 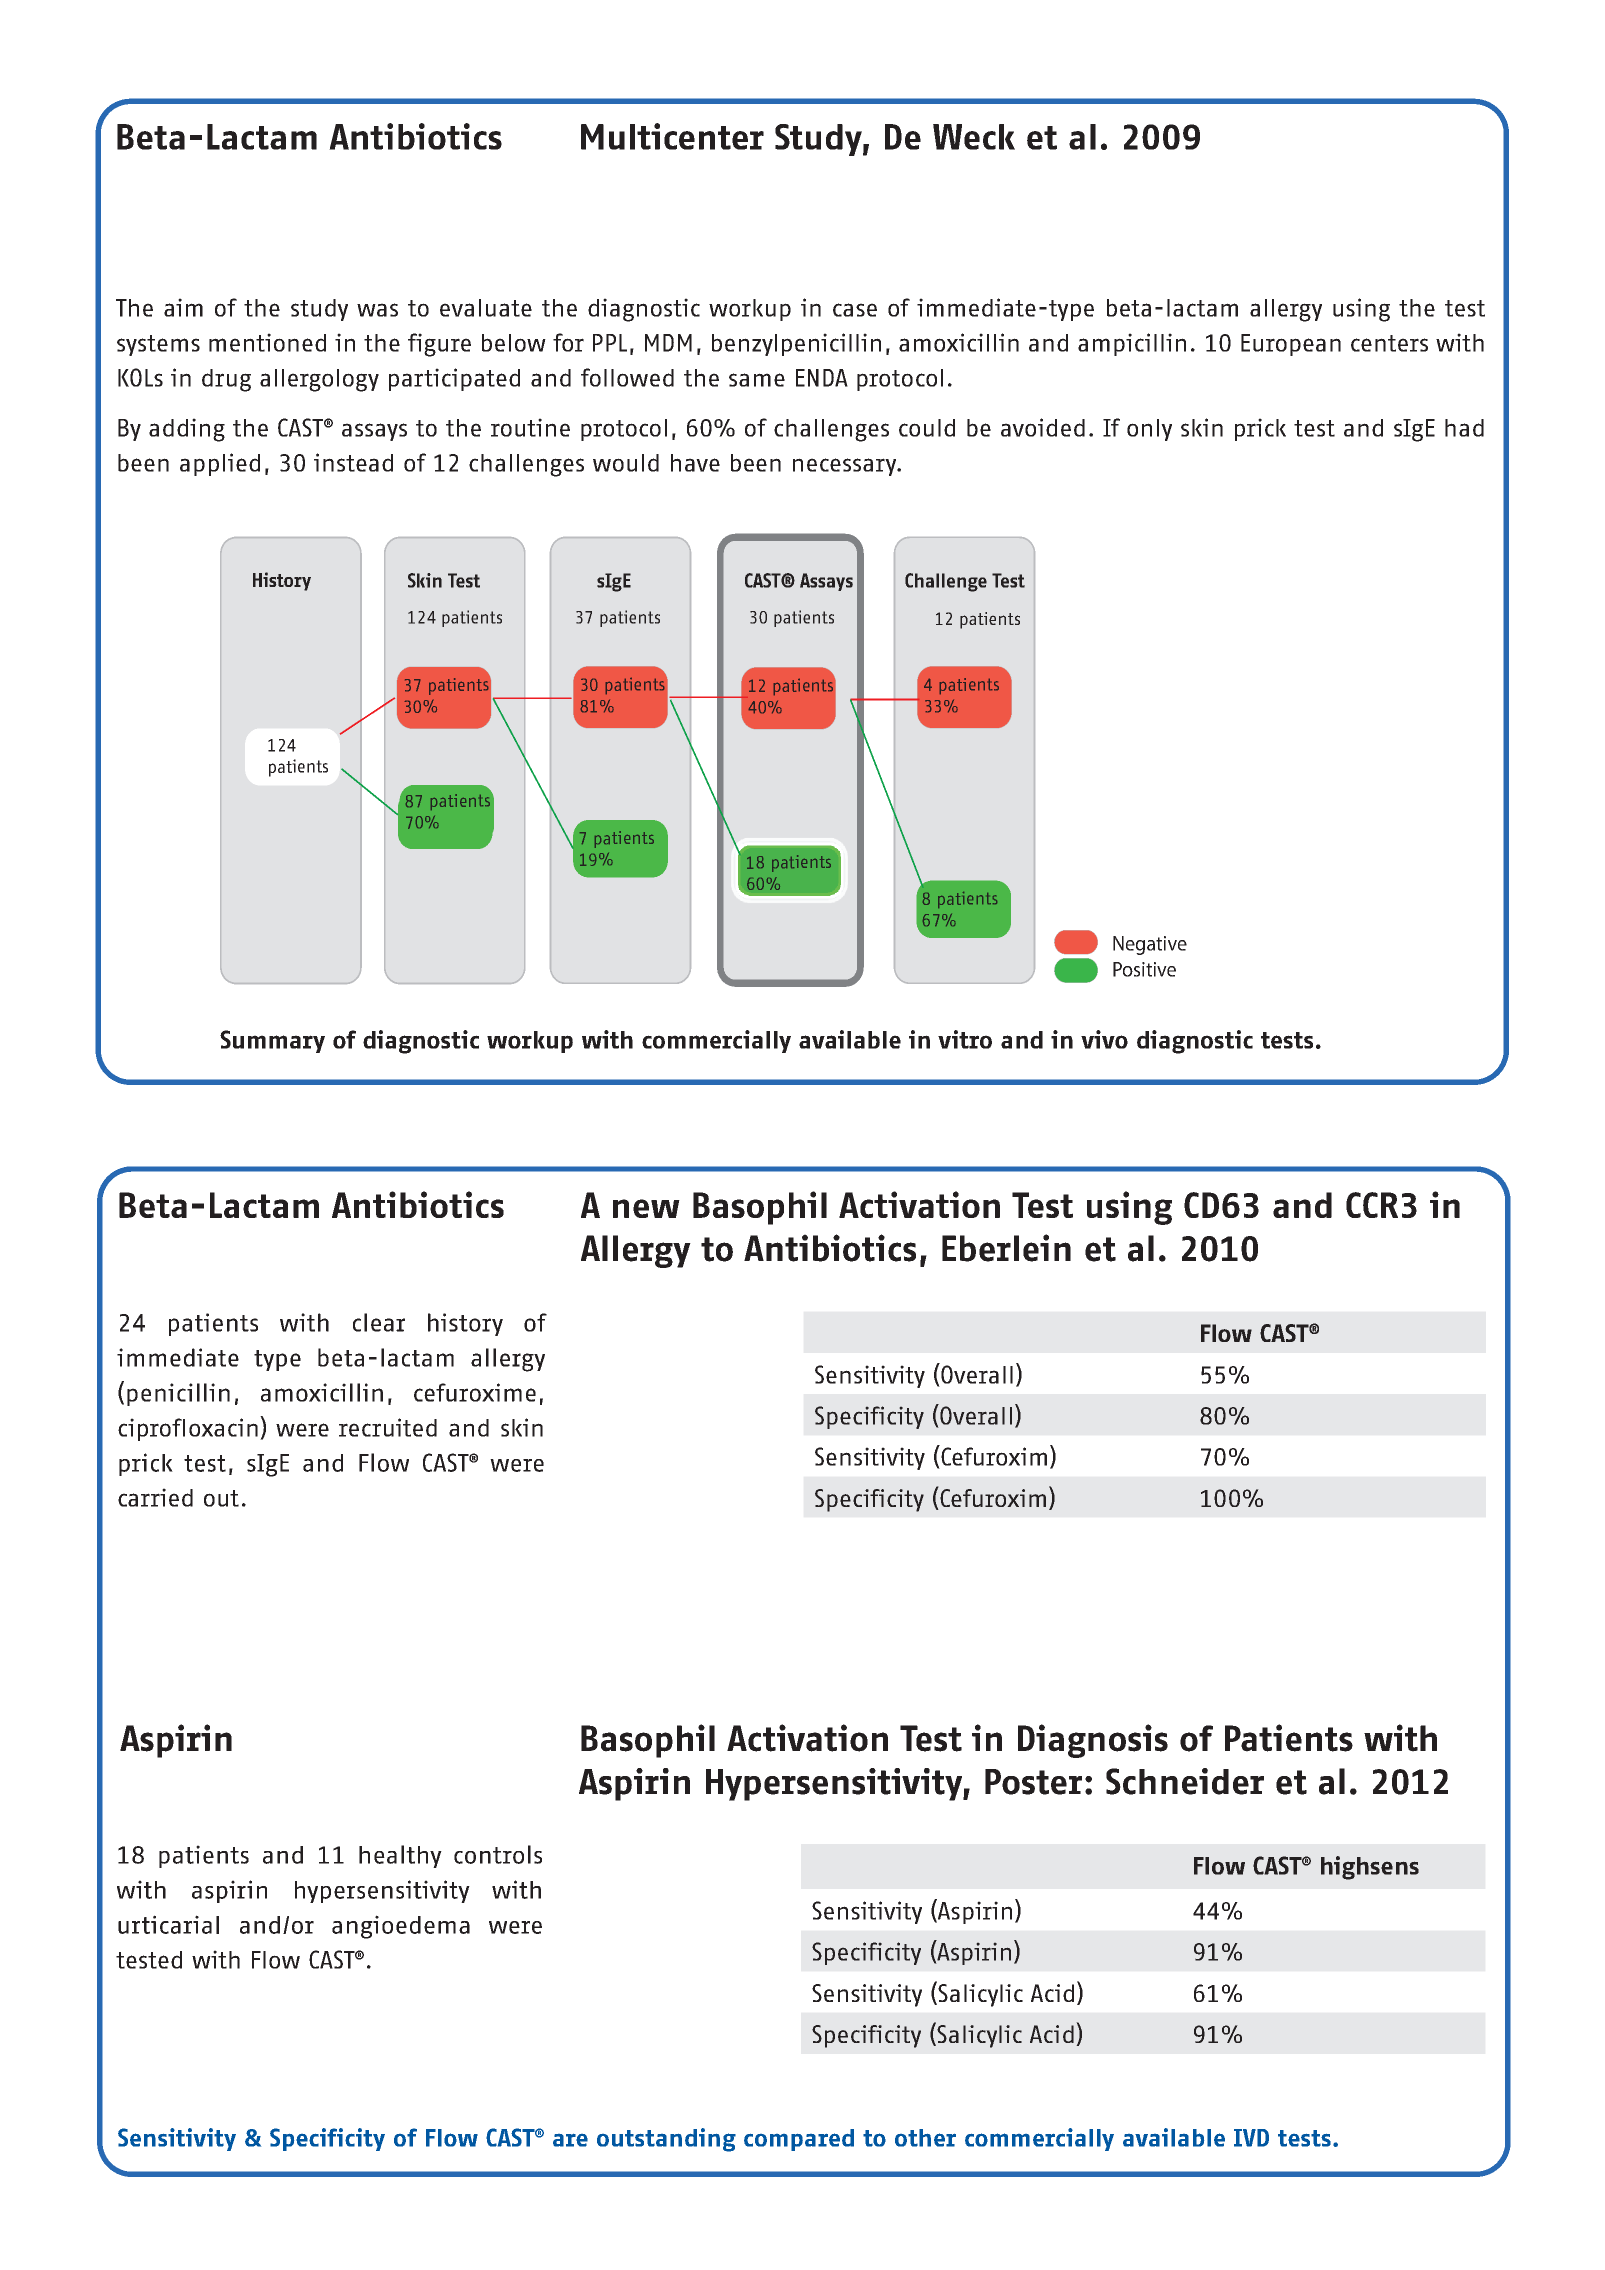 What do you see at coordinates (925, 2138) in the document?
I see `other` at bounding box center [925, 2138].
